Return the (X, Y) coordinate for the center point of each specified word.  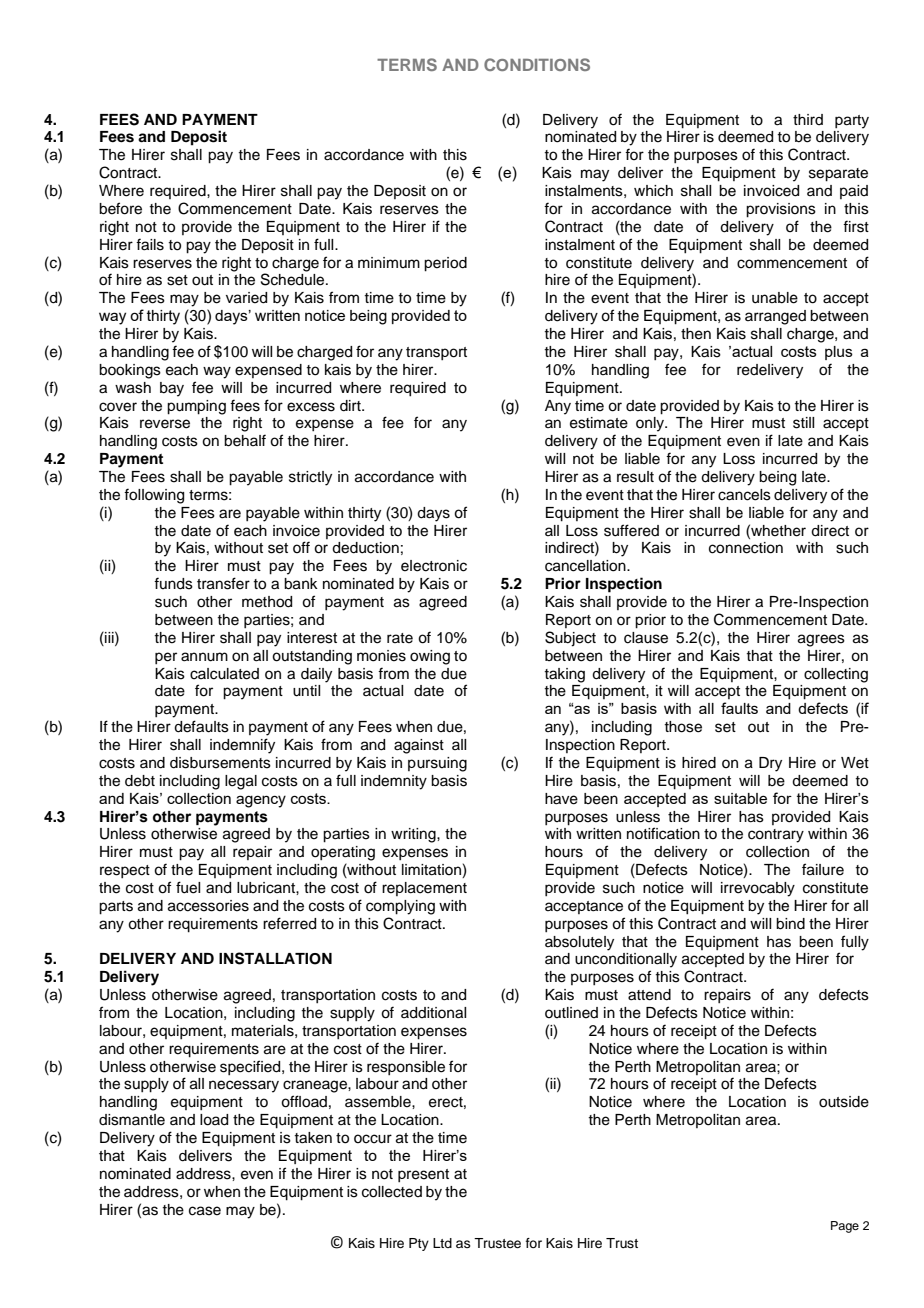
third (808, 119)
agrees (821, 640)
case (205, 1211)
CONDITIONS (537, 64)
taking (564, 675)
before (120, 208)
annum (204, 657)
